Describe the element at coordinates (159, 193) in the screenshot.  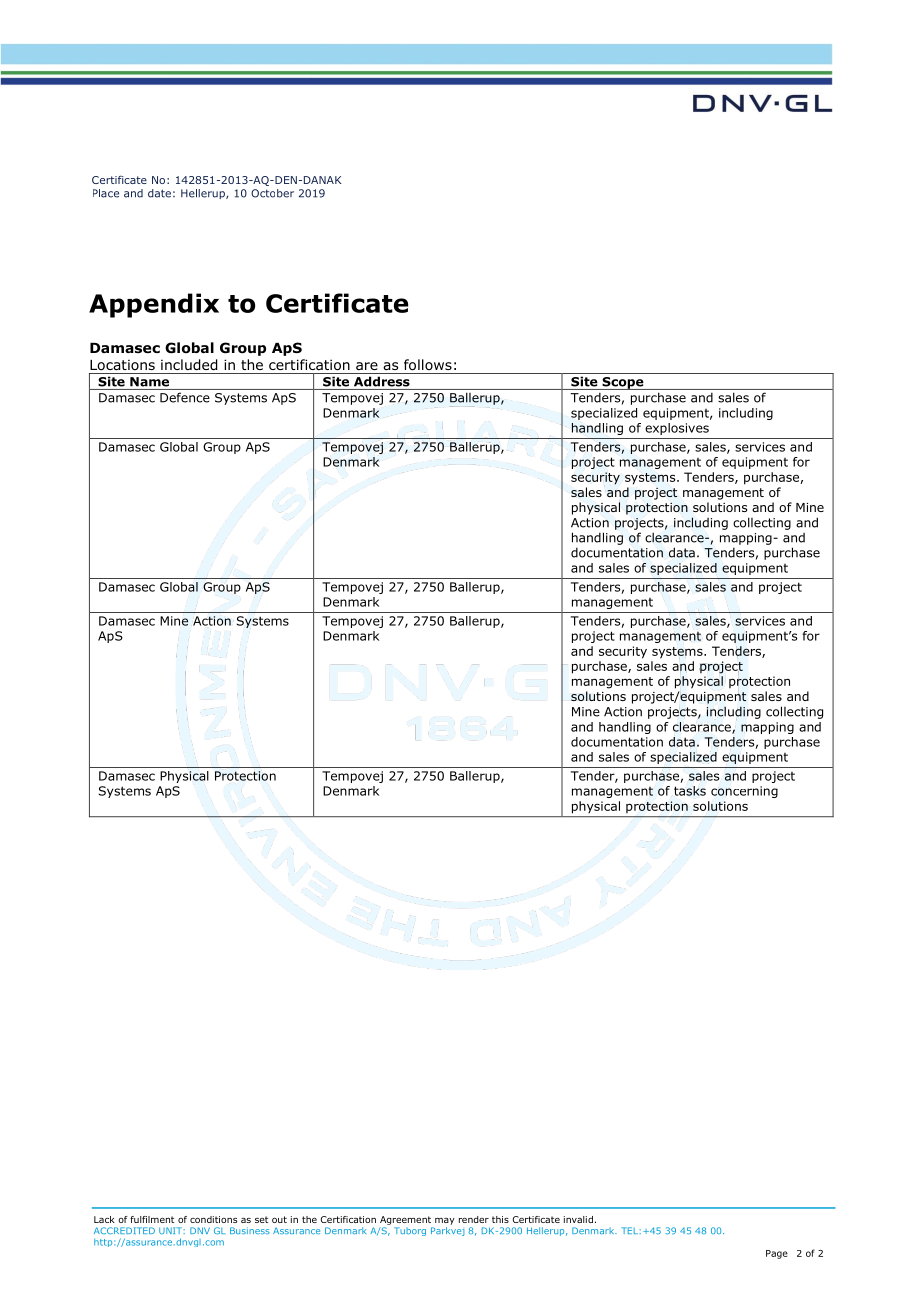
I see `date` at that location.
